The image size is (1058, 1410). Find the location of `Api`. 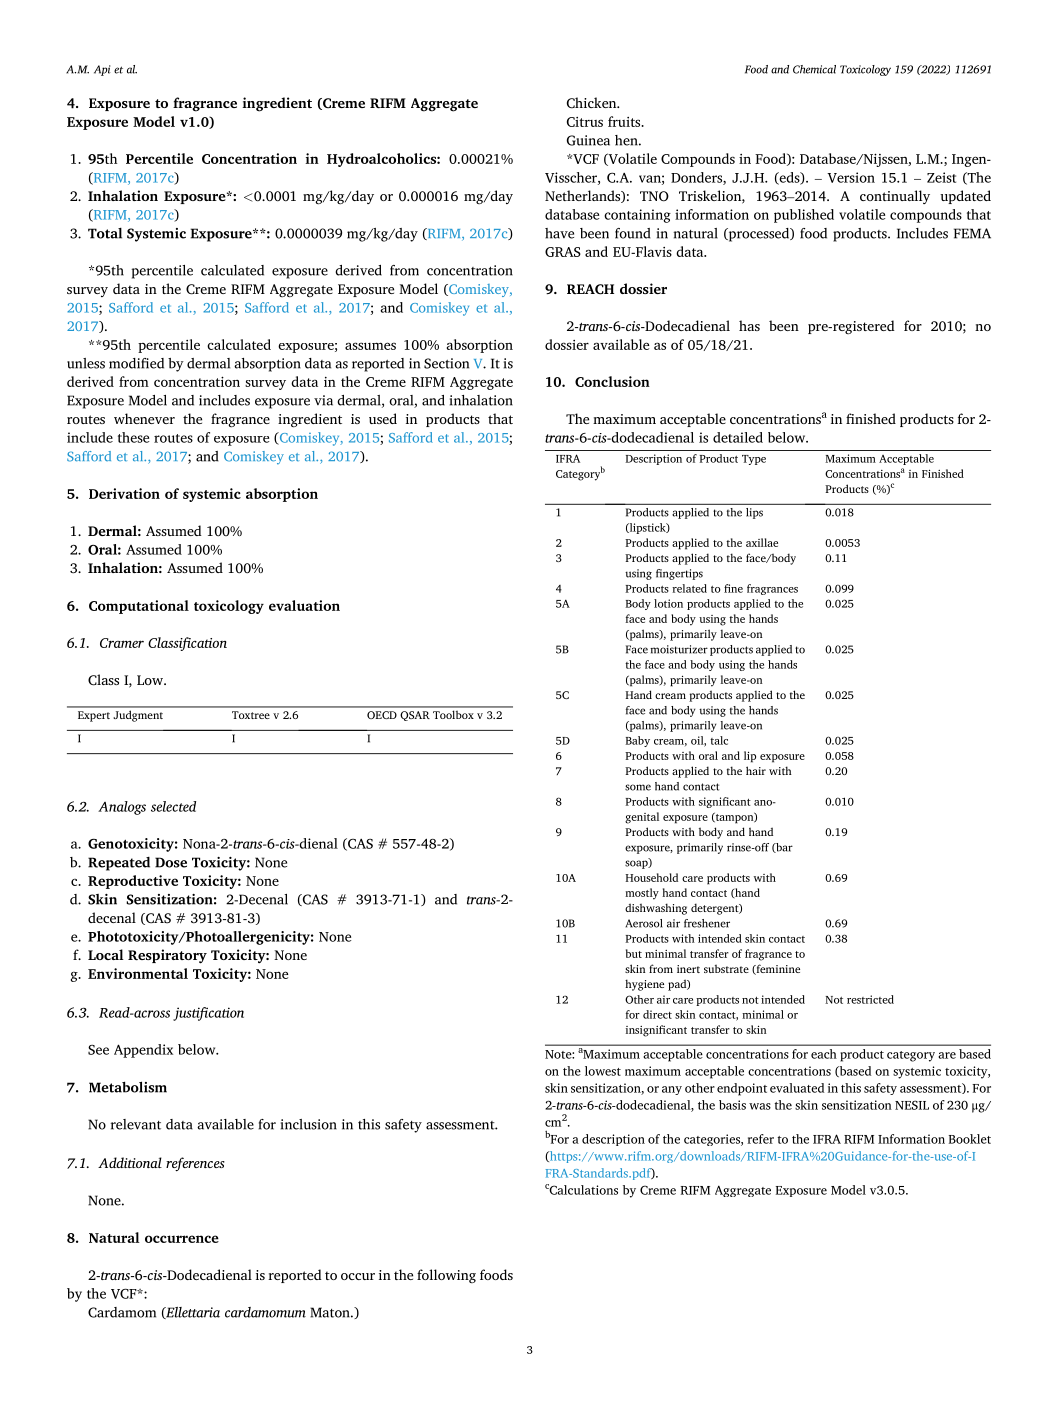

Api is located at coordinates (102, 70).
